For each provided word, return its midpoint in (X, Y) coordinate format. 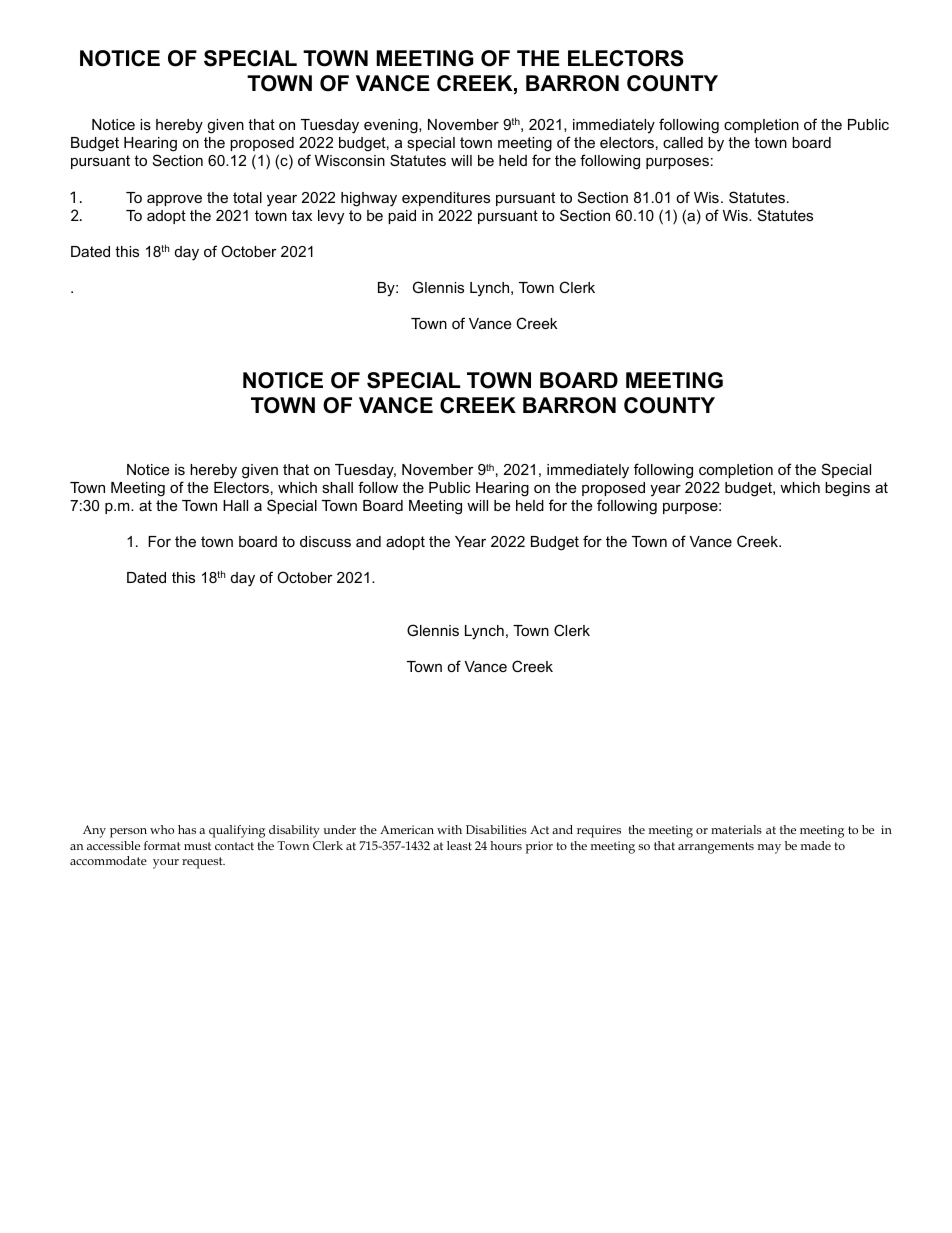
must (197, 846)
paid (402, 217)
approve (174, 200)
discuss (325, 541)
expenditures (446, 199)
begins (847, 489)
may (769, 849)
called (683, 142)
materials (736, 829)
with (449, 829)
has (187, 829)
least (459, 845)
